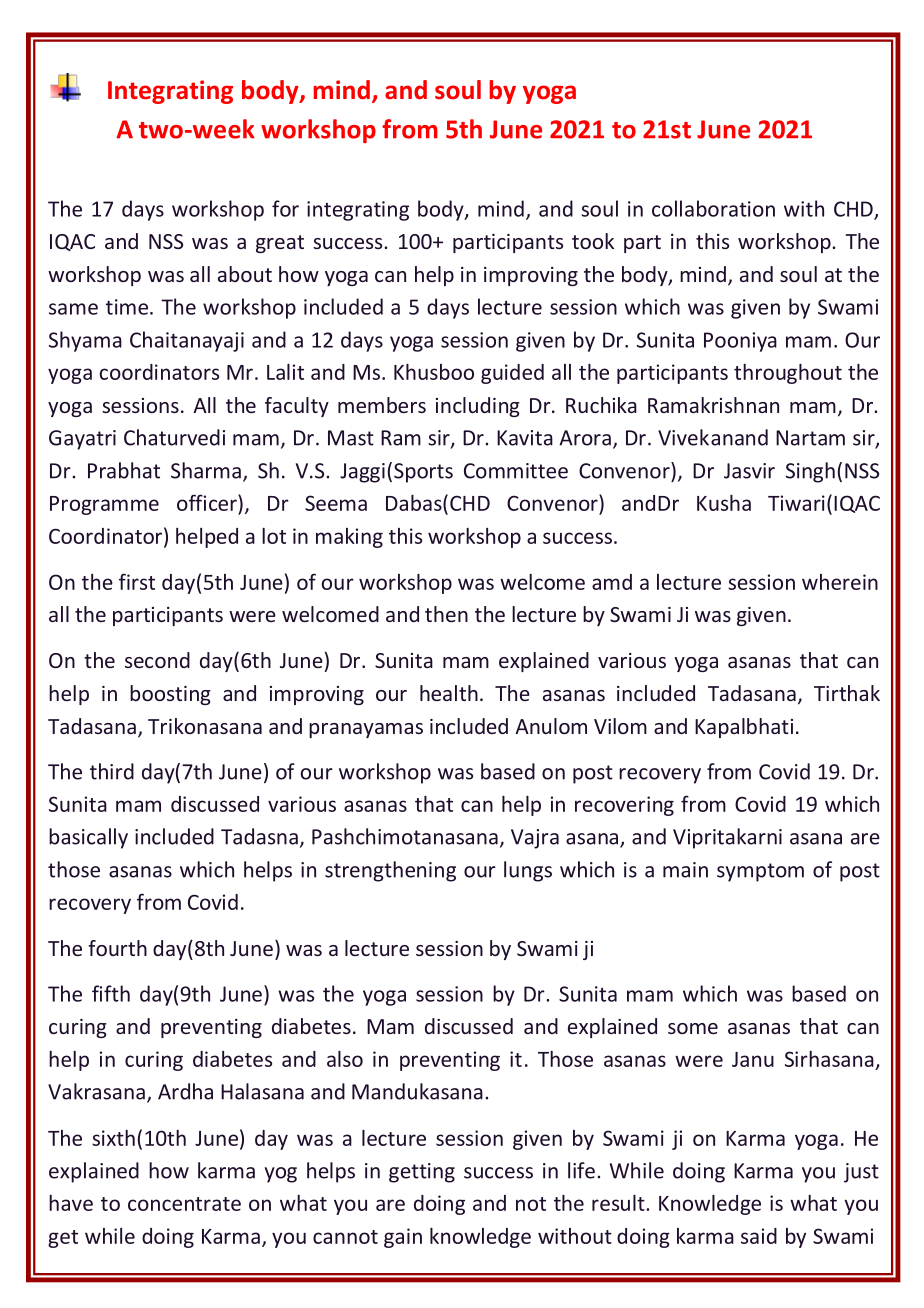 This document has width=924, height=1308. Describe the element at coordinates (170, 695) in the document. I see `boosting` at that location.
